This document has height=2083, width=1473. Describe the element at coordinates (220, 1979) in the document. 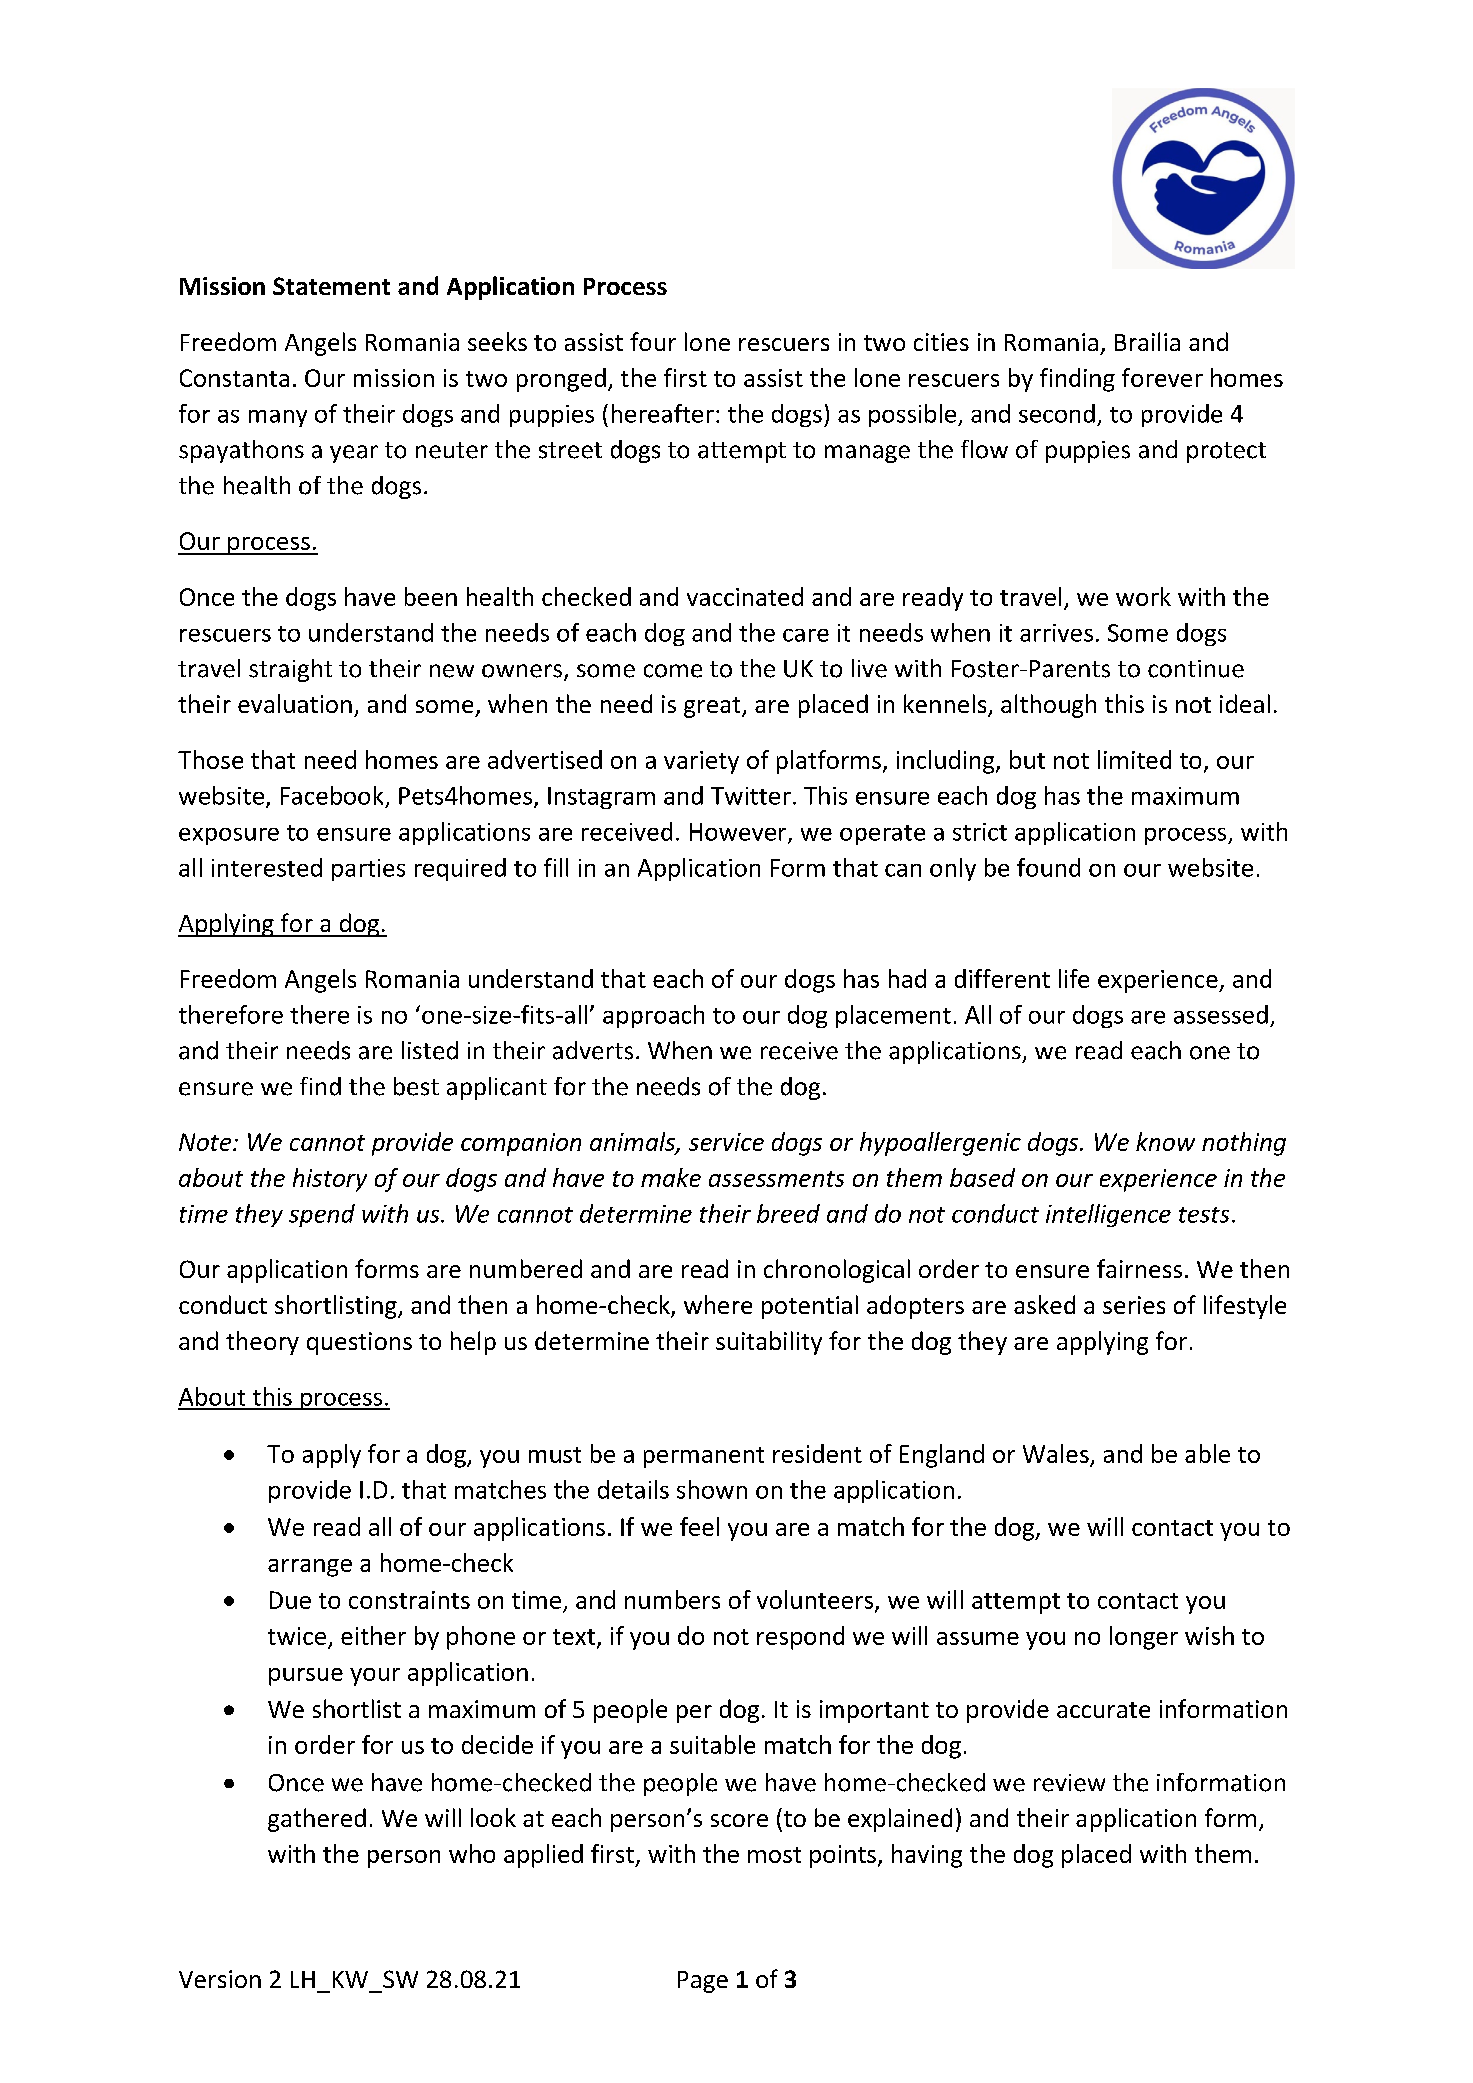

I see `Version` at that location.
